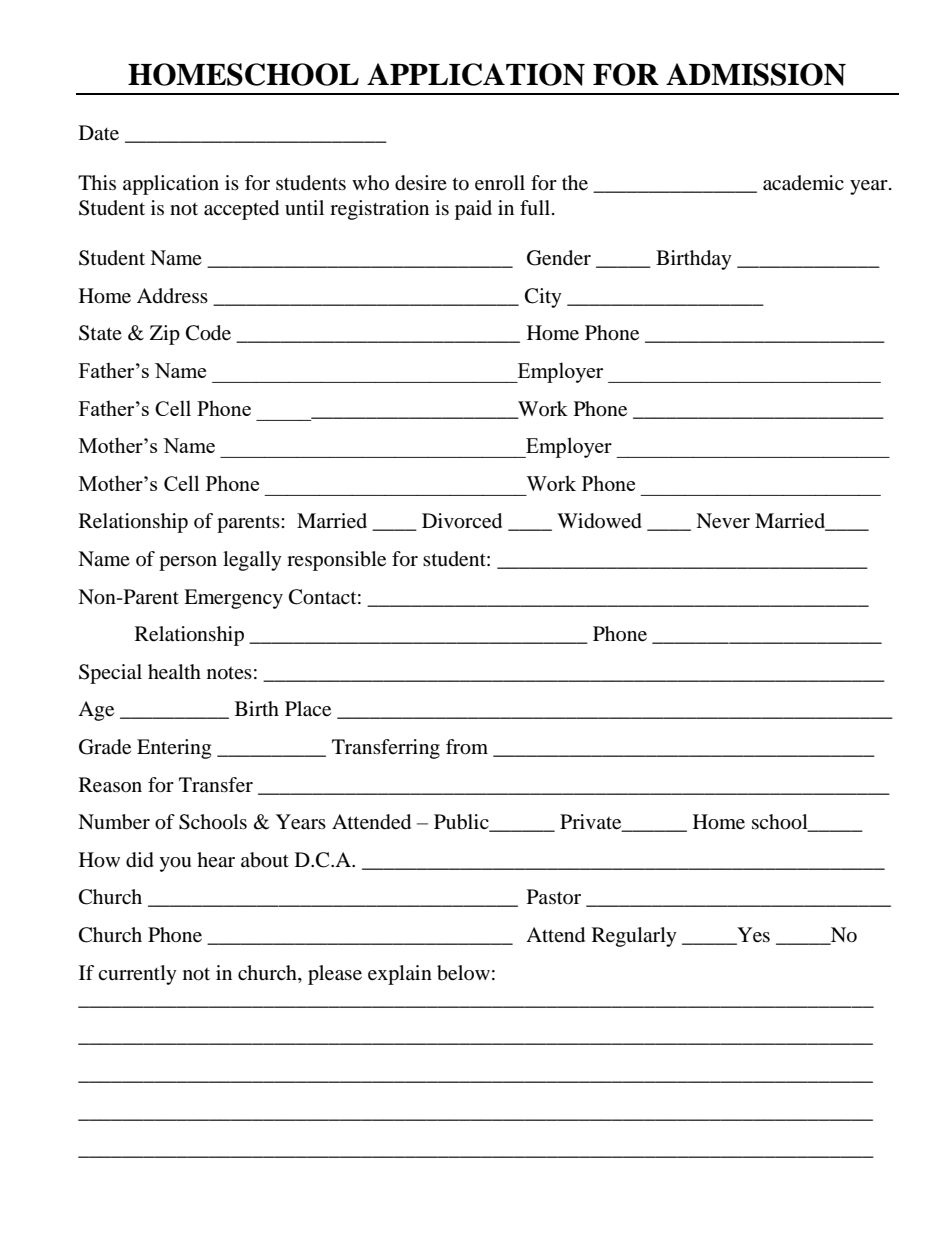  I want to click on health, so click(174, 672).
